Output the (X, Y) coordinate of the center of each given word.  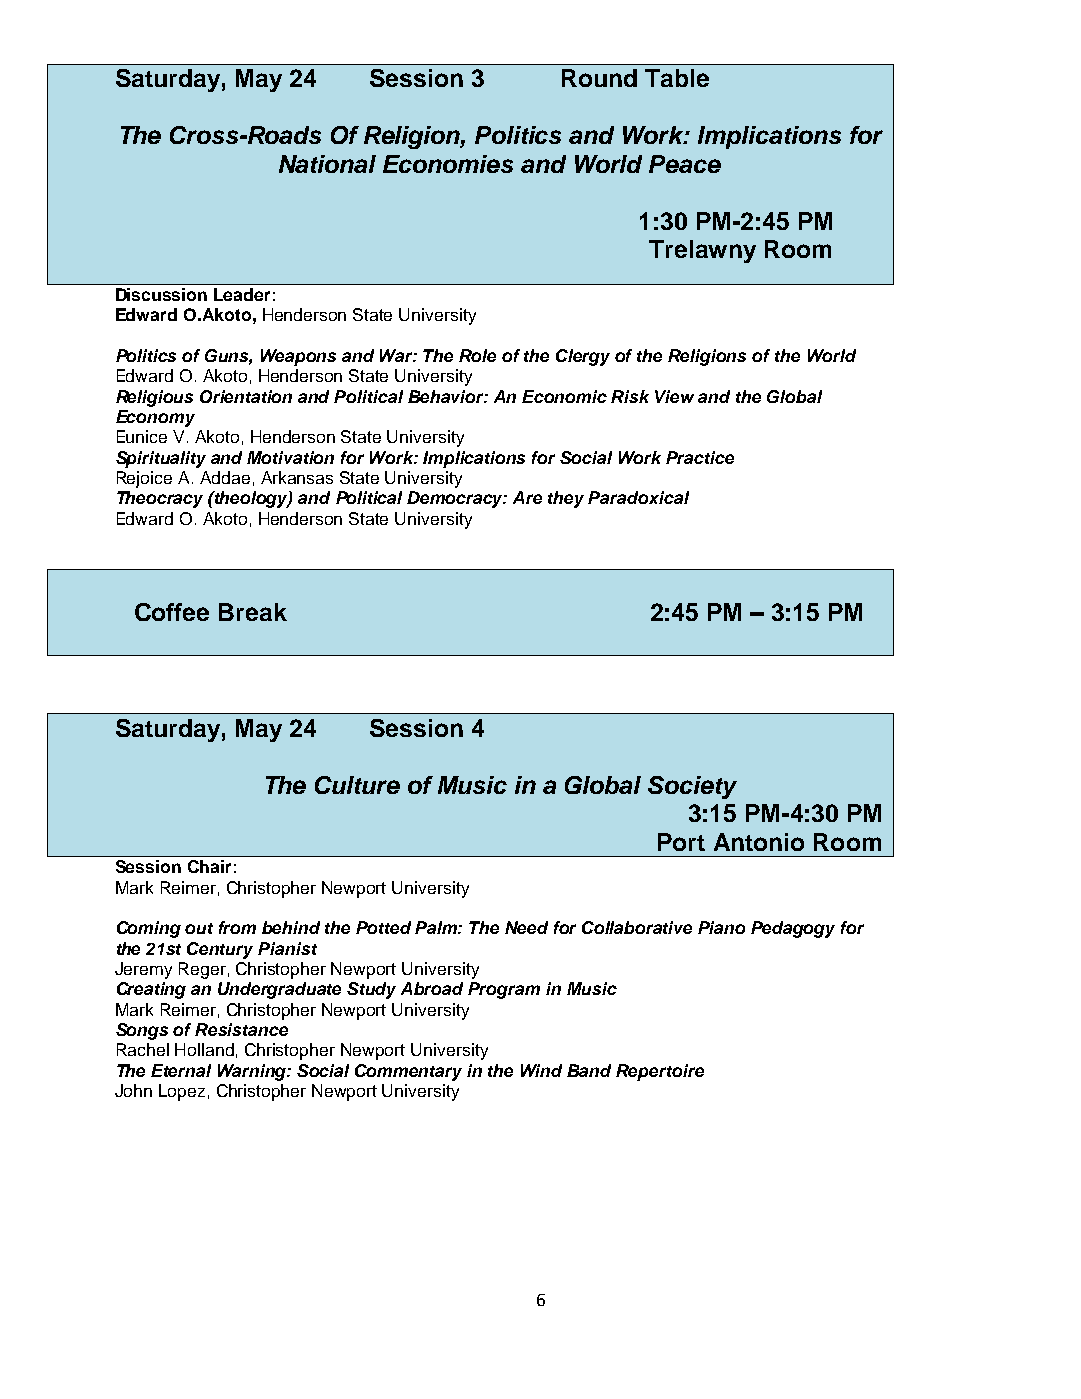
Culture (357, 785)
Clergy (583, 357)
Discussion (161, 294)
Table (677, 78)
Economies (448, 164)
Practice (700, 457)
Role (477, 355)
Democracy (456, 499)
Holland (204, 1049)
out (199, 928)
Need (526, 927)
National (327, 164)
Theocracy (160, 499)
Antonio (759, 842)
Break (253, 612)
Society (692, 787)
